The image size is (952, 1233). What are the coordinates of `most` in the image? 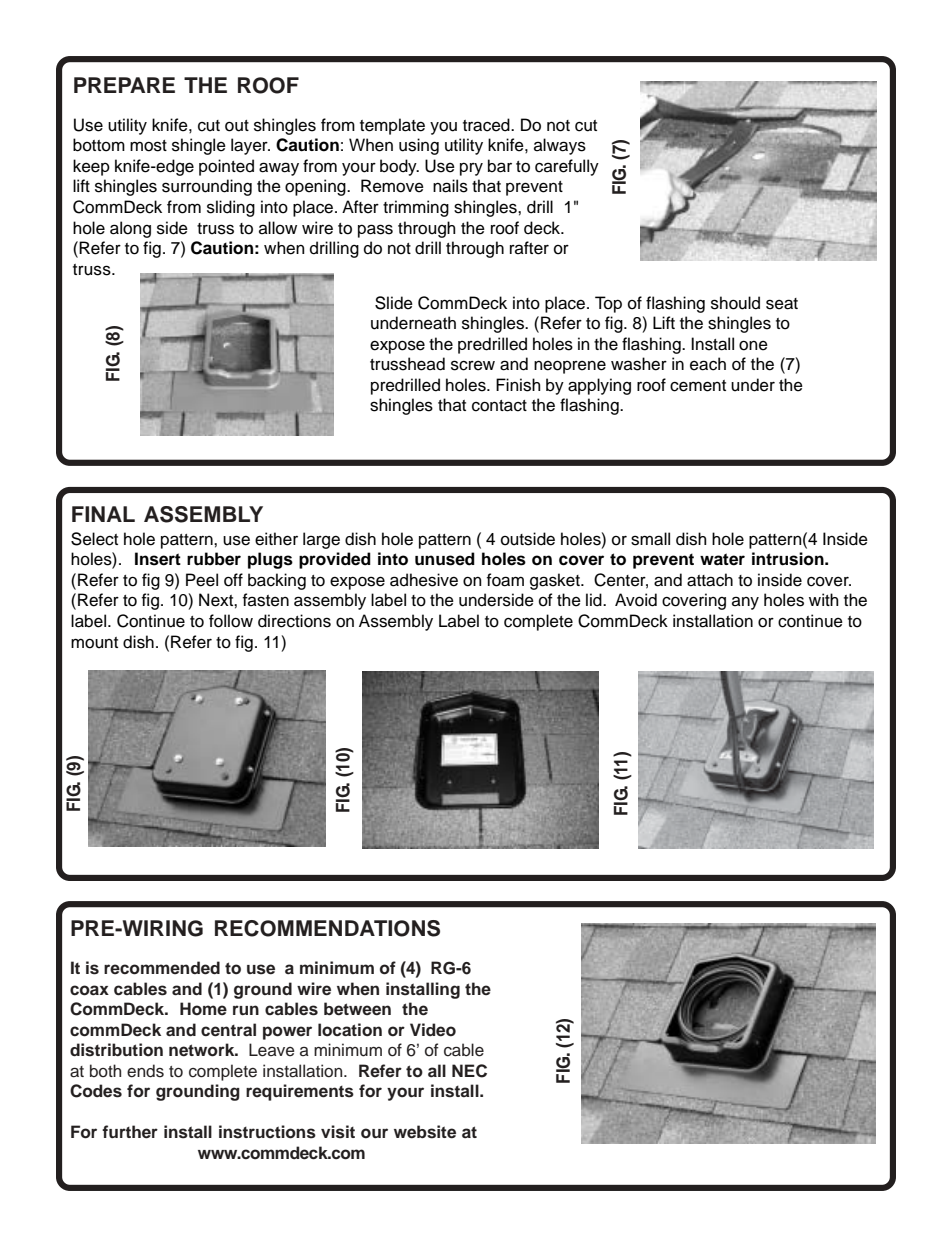 It's located at (148, 146).
